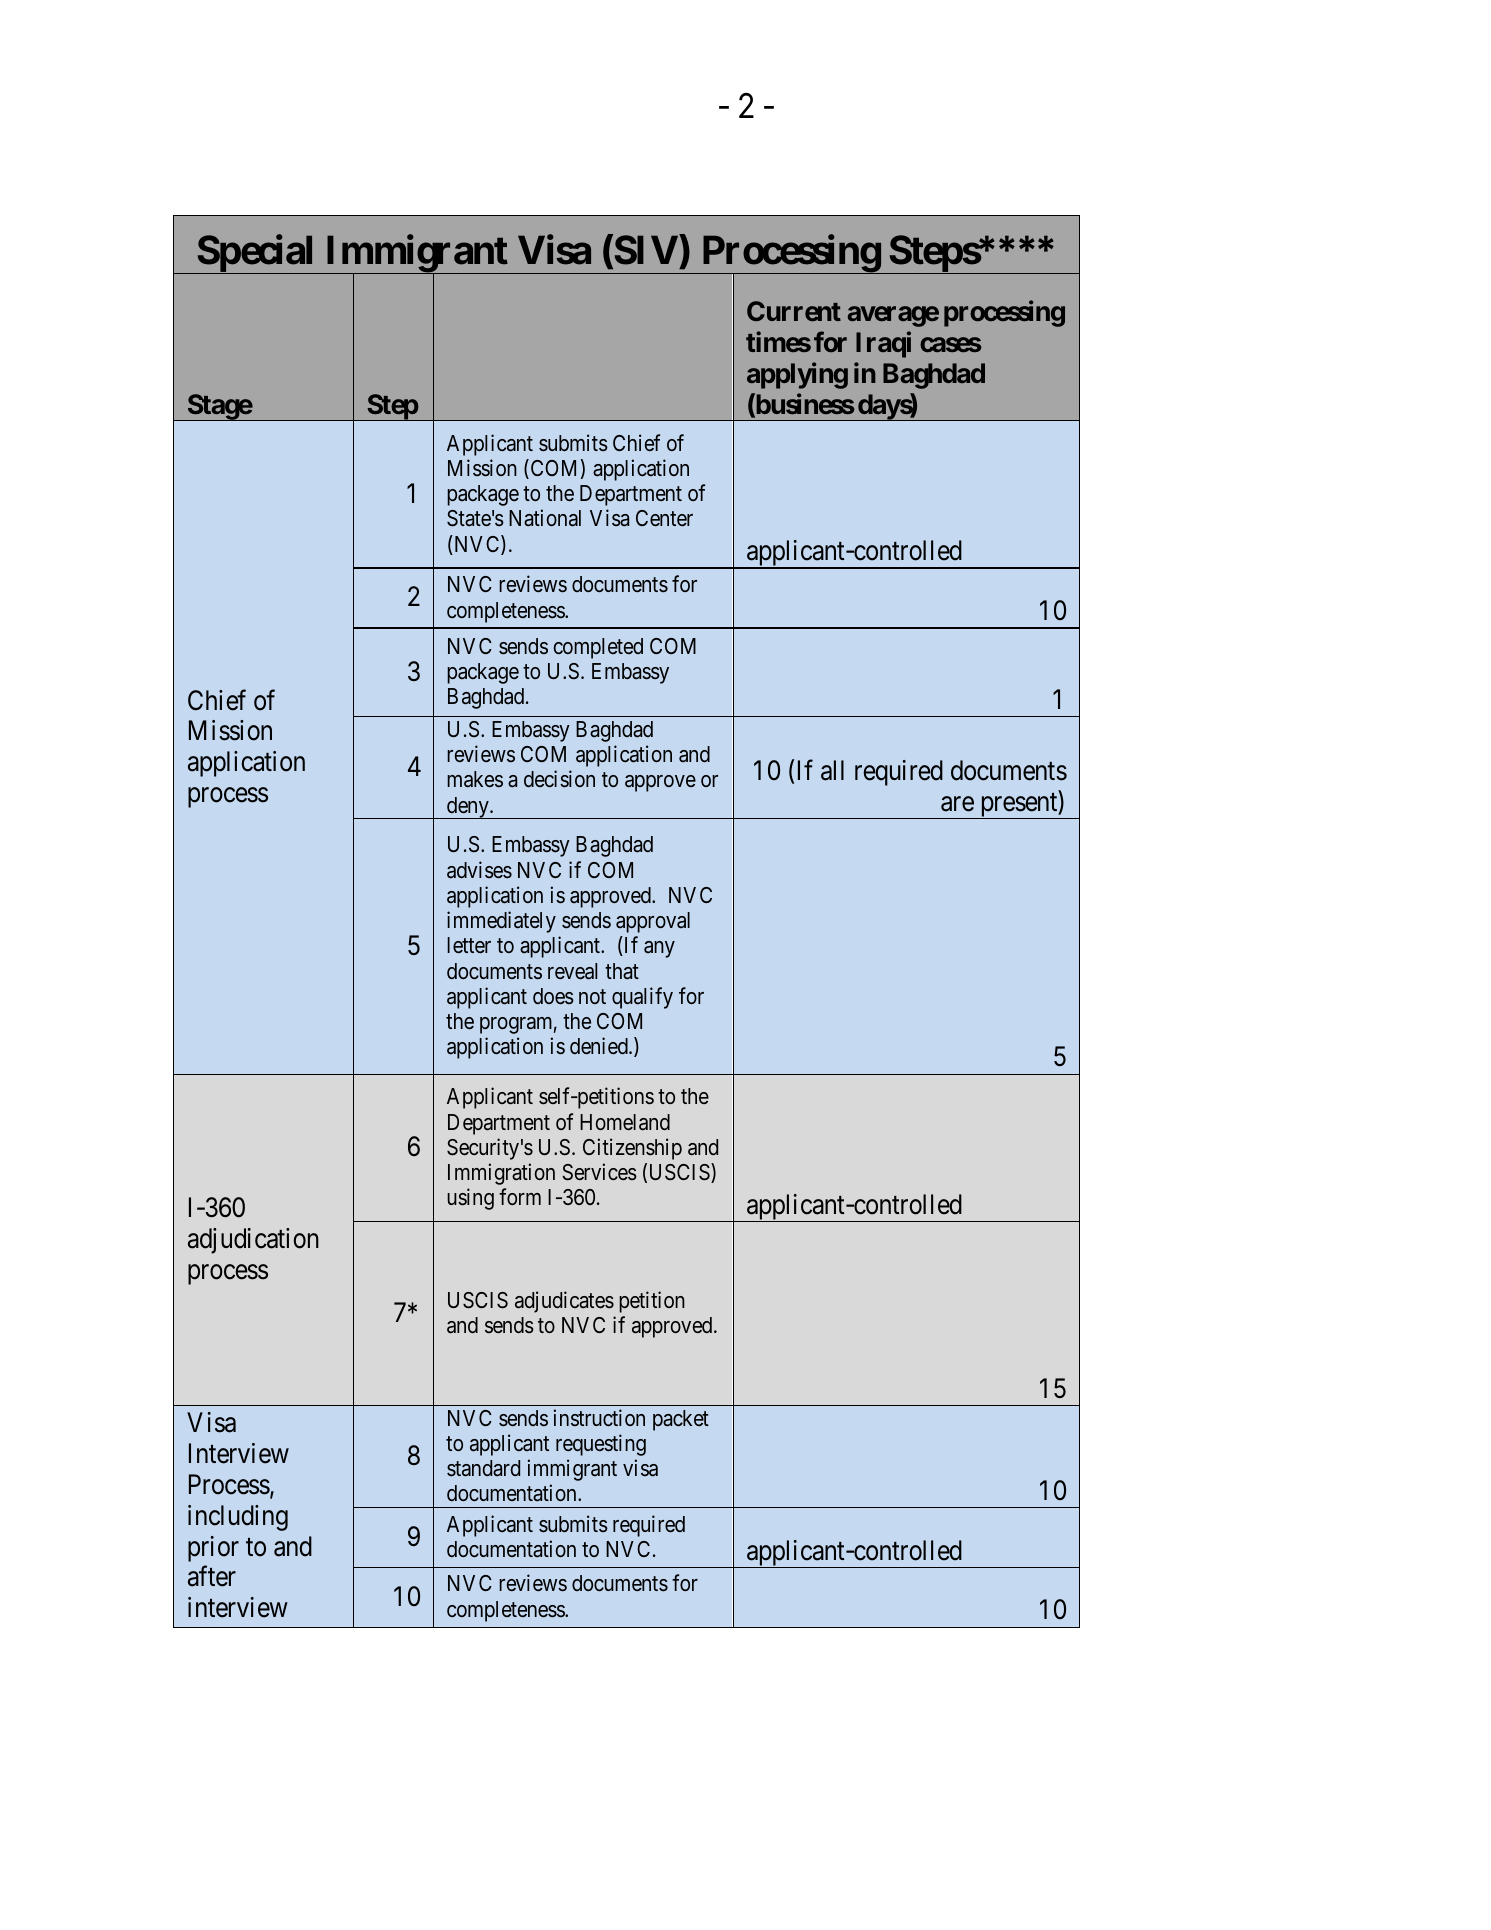 This page has width=1491, height=1930. I want to click on makes, so click(475, 779).
